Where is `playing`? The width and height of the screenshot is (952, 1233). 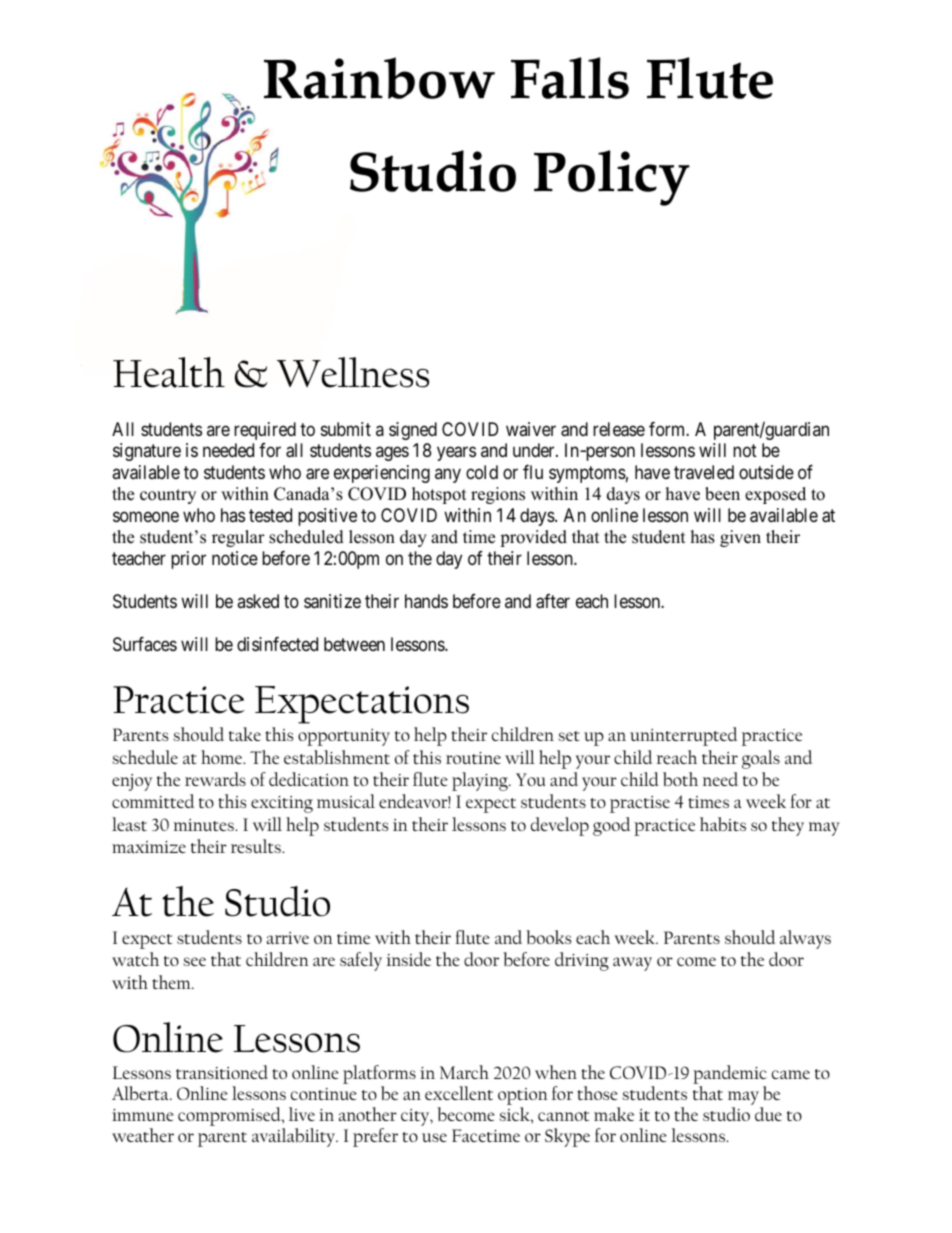 playing is located at coordinates (481, 781).
